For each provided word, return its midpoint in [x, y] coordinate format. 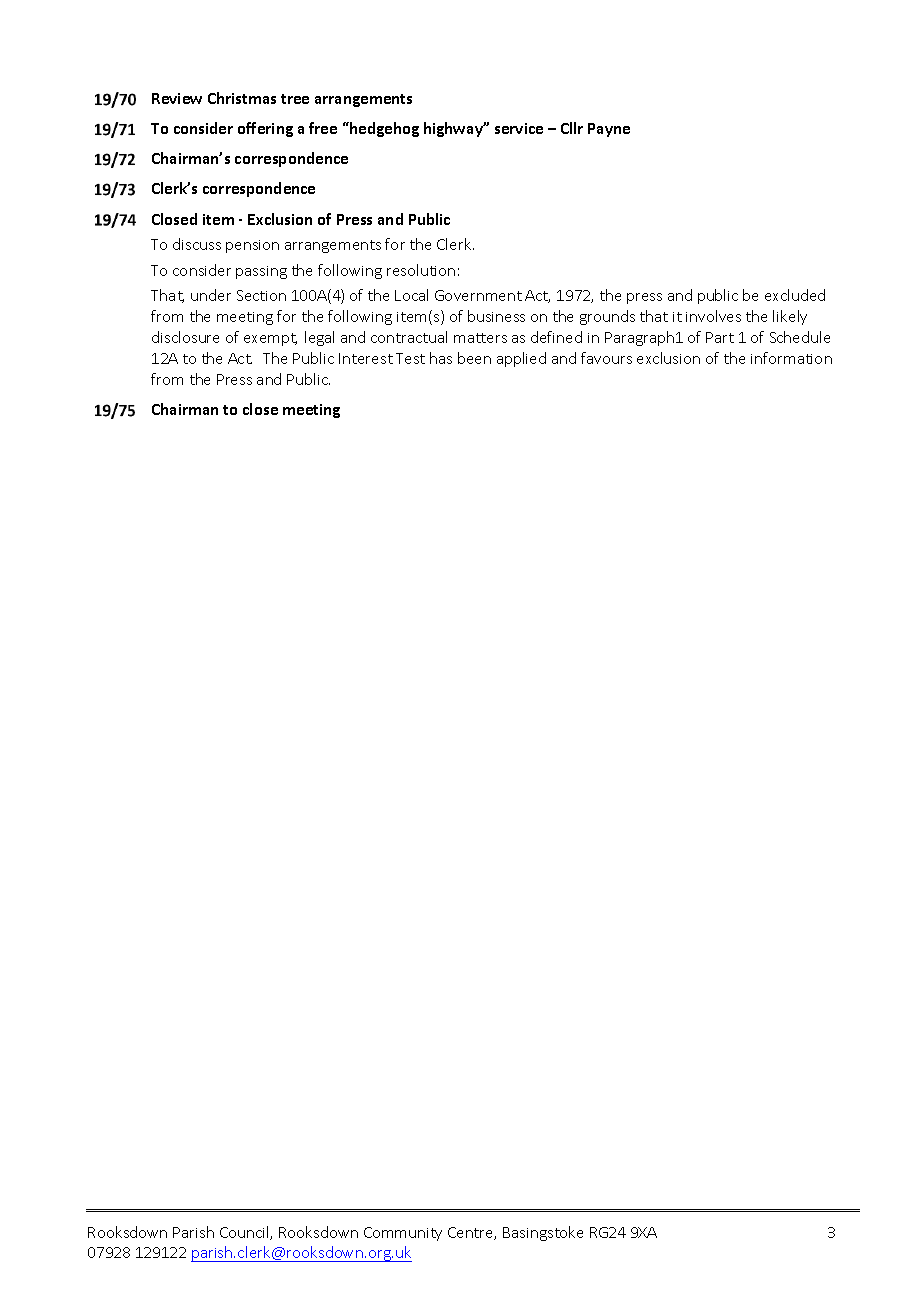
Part [720, 337]
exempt [270, 339]
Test [410, 358]
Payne [609, 130]
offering [265, 129]
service [519, 128]
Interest [366, 358]
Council [245, 1233]
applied [521, 359]
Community [403, 1234]
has [441, 358]
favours [606, 358]
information [791, 358]
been [474, 358]
